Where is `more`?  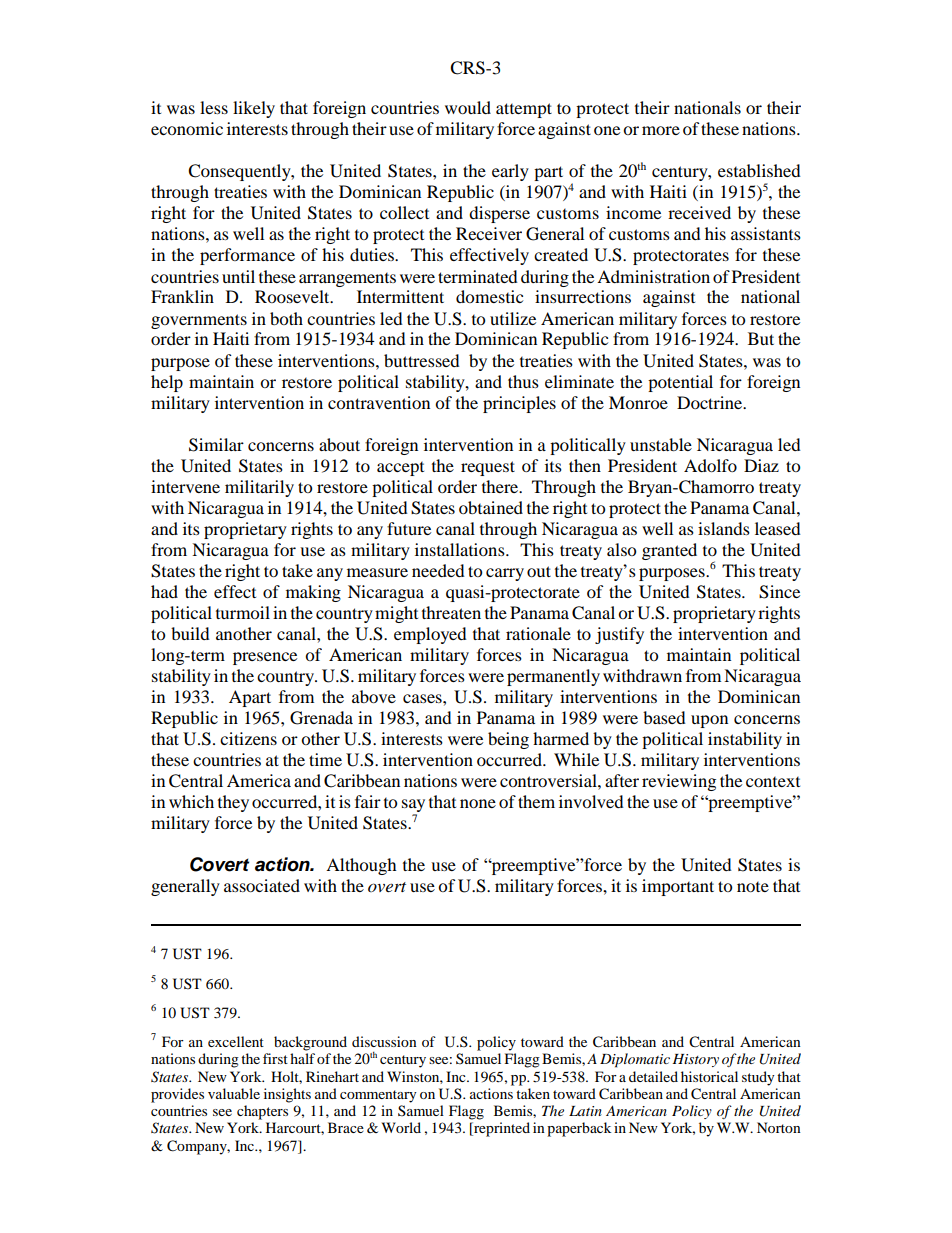
more is located at coordinates (661, 130).
